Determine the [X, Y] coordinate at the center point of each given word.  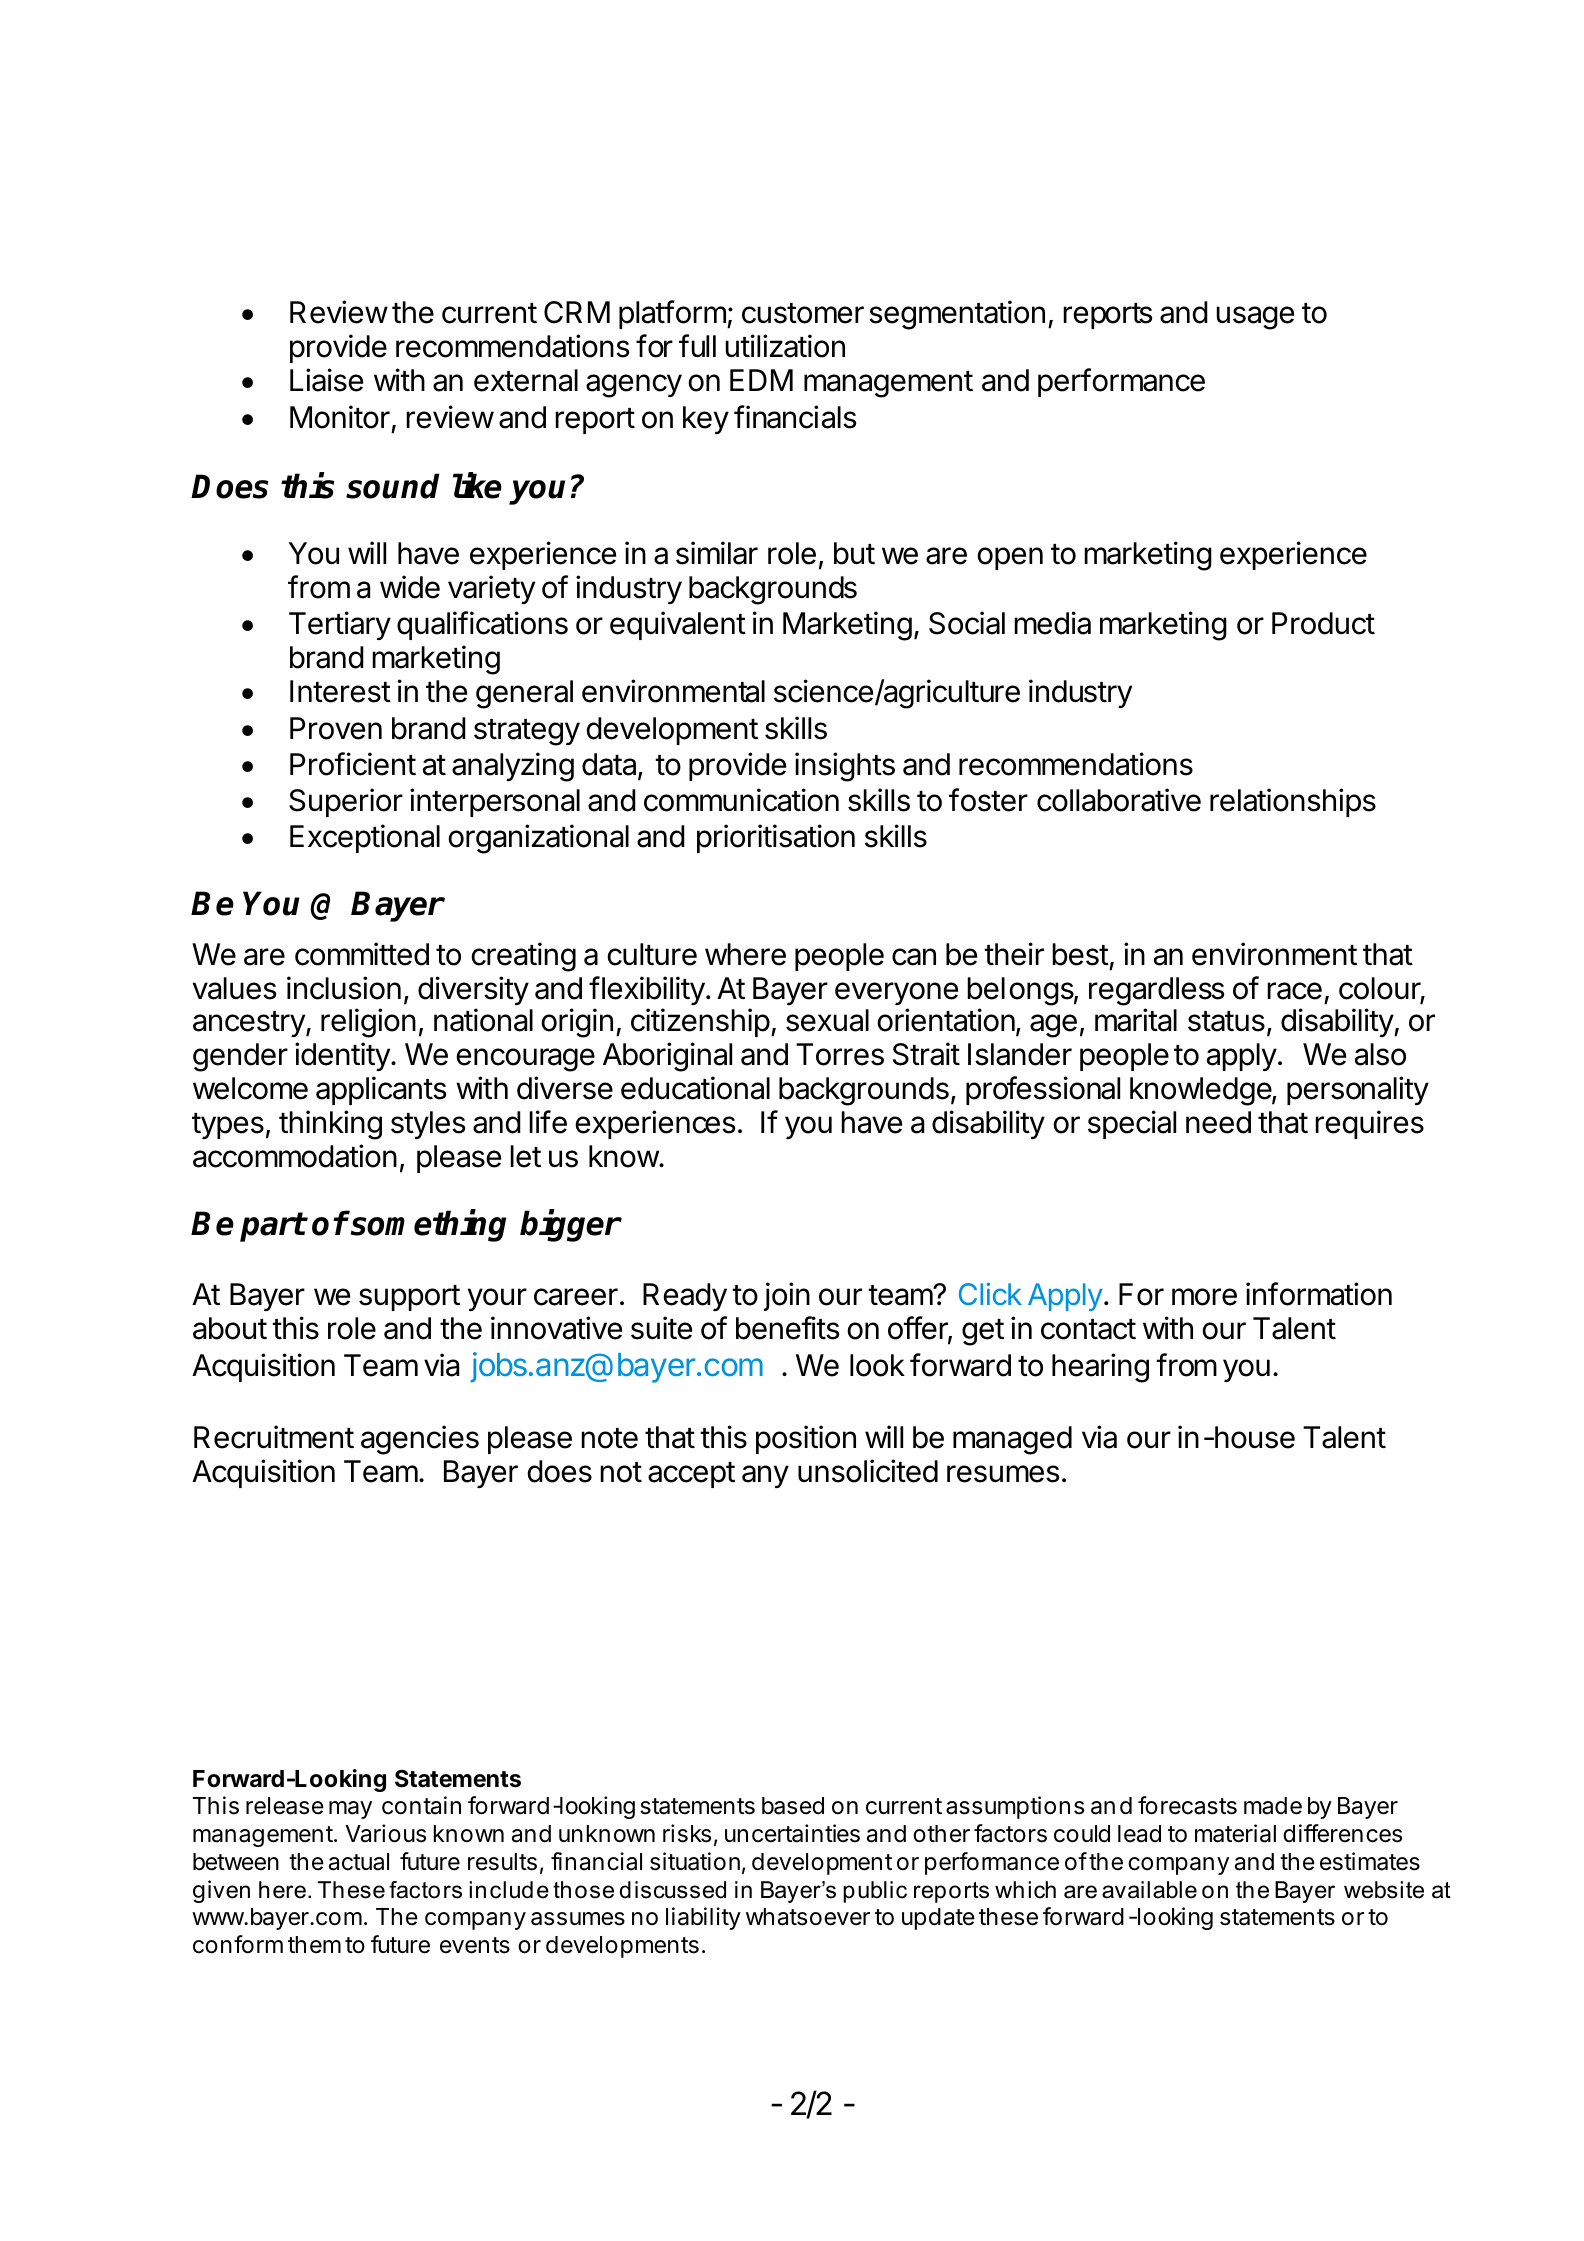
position [806, 1439]
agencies [420, 1440]
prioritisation [776, 838]
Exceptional [365, 838]
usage [1255, 318]
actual [359, 1862]
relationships [1293, 802]
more [1204, 1297]
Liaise [326, 380]
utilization [785, 346]
